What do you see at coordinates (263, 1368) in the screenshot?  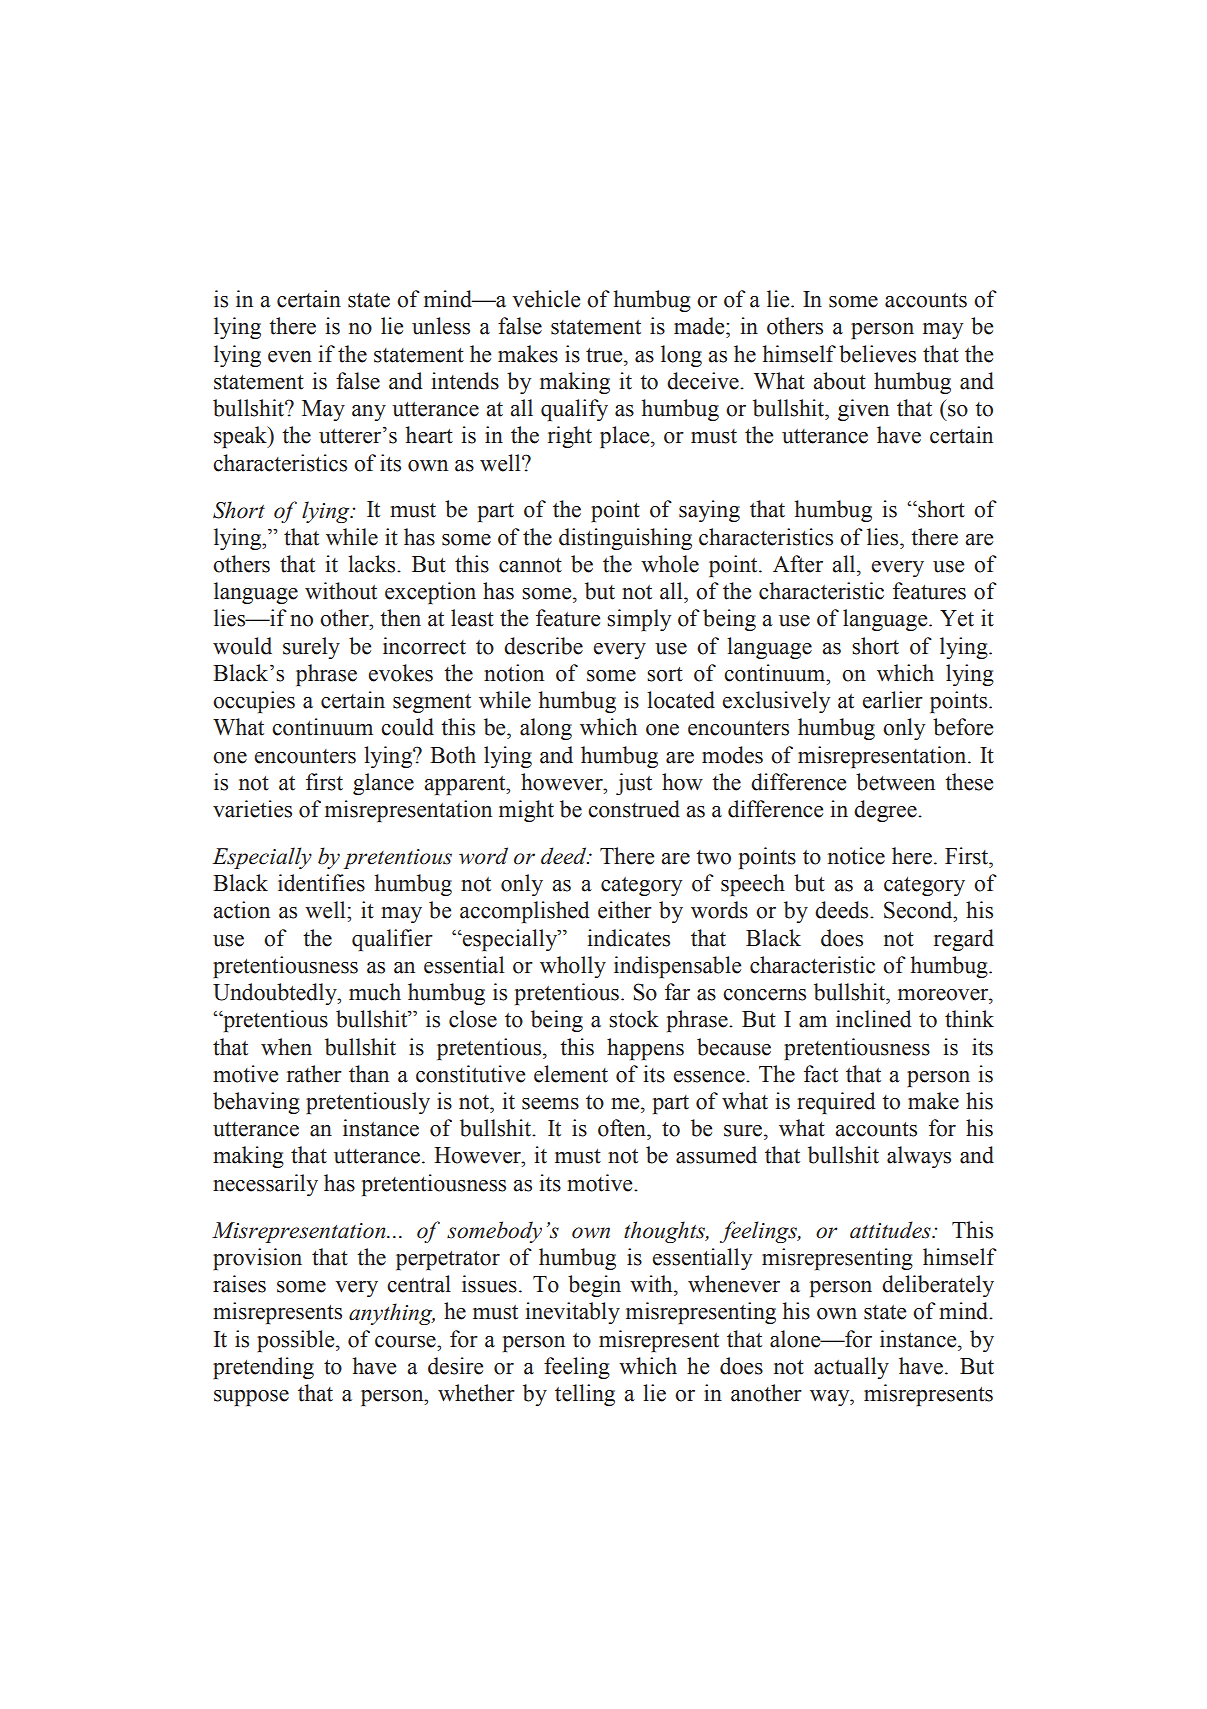 I see `pretending` at bounding box center [263, 1368].
